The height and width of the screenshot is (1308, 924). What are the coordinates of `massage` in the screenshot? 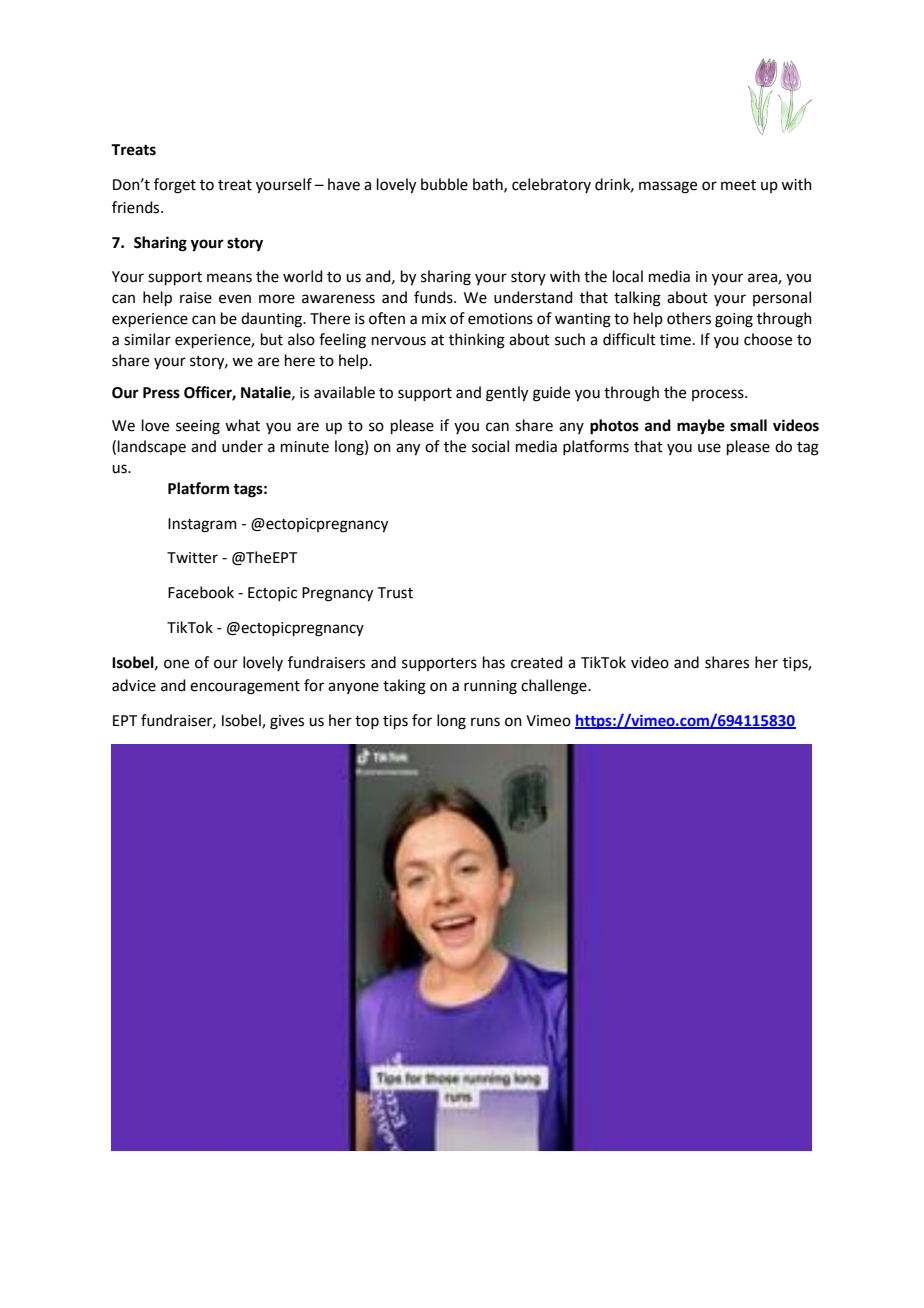 It's located at (668, 187).
